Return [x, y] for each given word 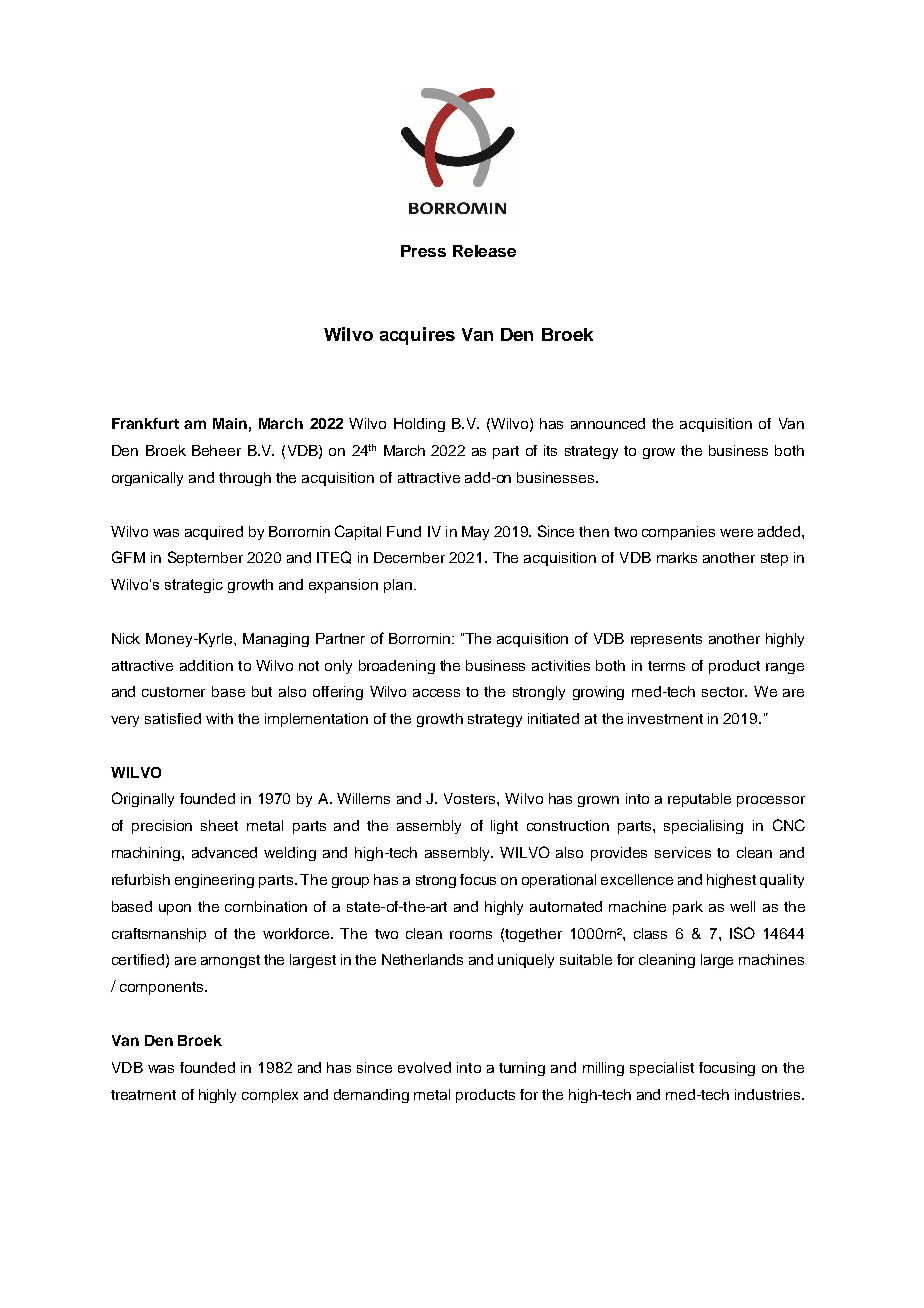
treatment [143, 1095]
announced [608, 423]
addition [206, 665]
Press [423, 251]
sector [724, 692]
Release [484, 251]
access [436, 693]
